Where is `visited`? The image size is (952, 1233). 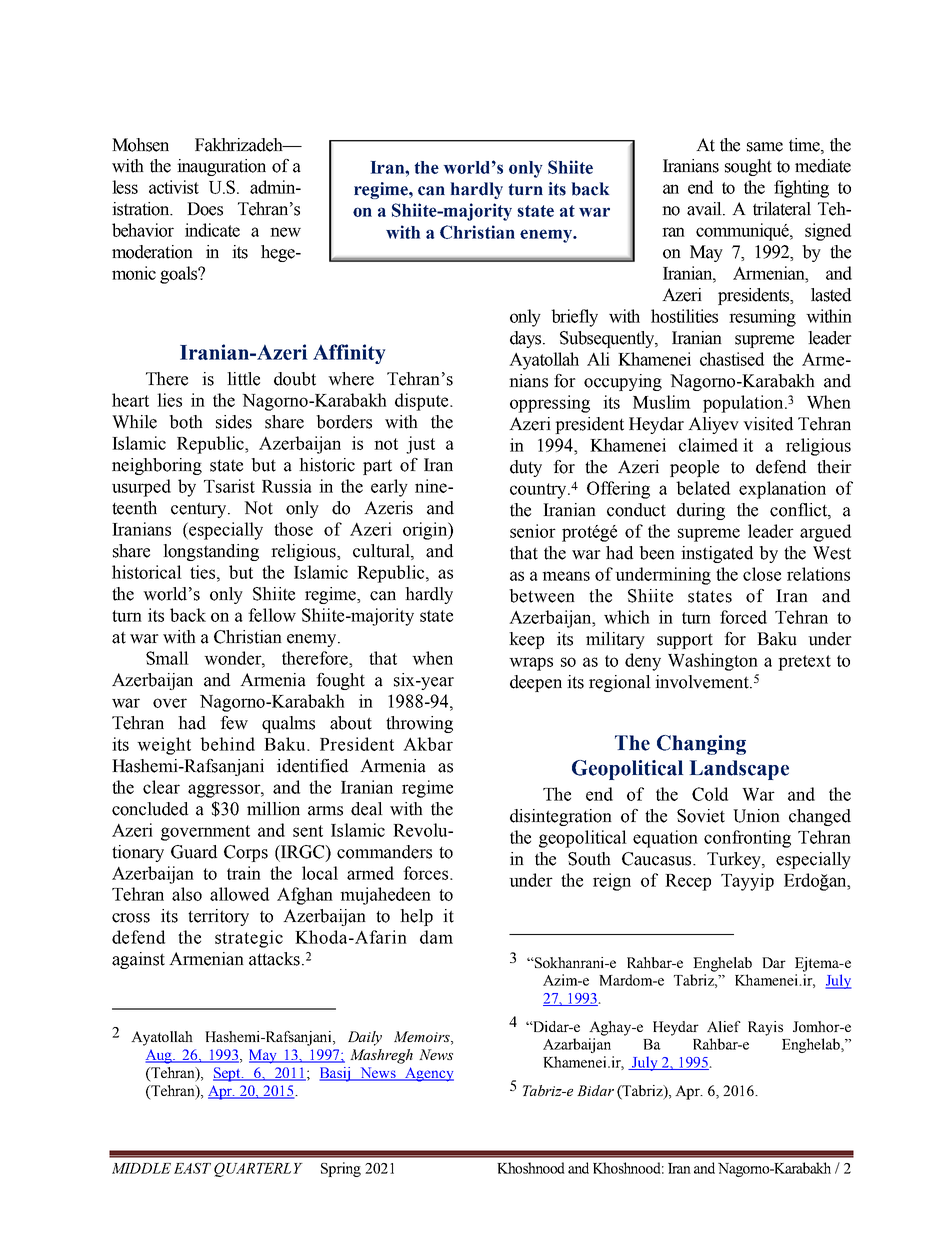
visited is located at coordinates (768, 424).
